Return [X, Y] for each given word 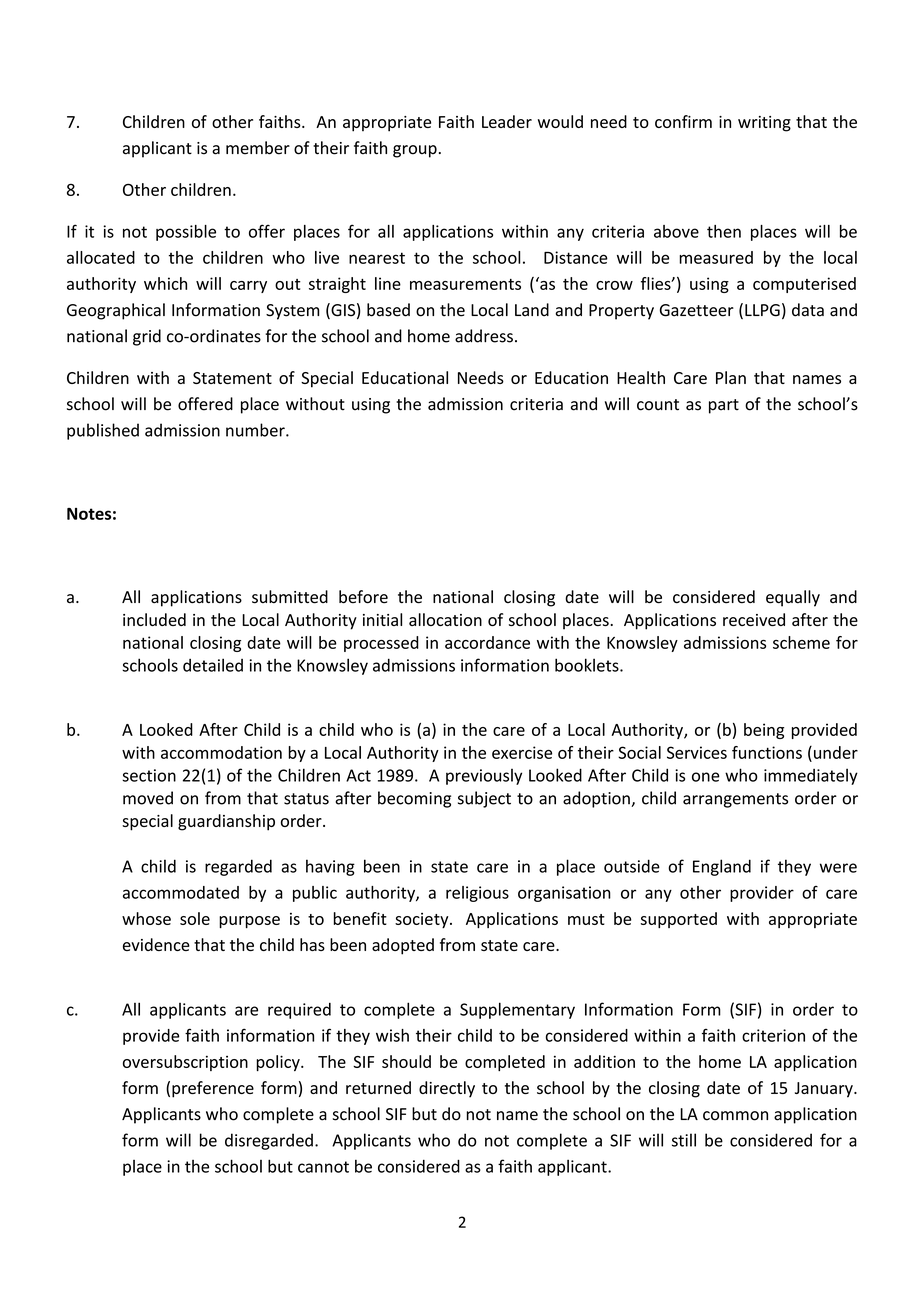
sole [195, 918]
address [484, 336]
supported [679, 920]
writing [764, 124]
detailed [213, 665]
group [415, 151]
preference [213, 1089]
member [258, 148]
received [754, 619]
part [724, 406]
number [256, 430]
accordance [487, 642]
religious [477, 894]
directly [447, 1089]
